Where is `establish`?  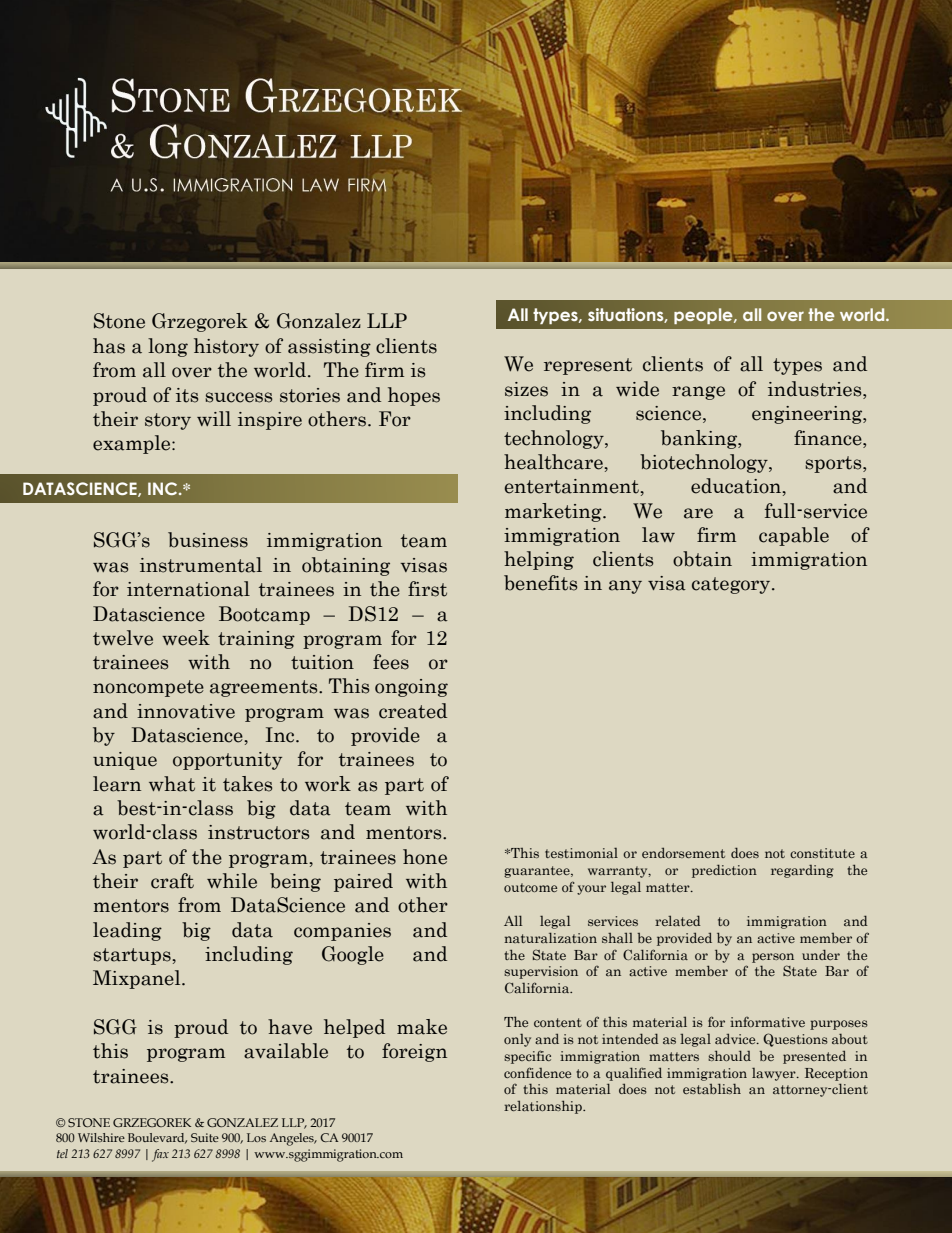 establish is located at coordinates (712, 1088).
